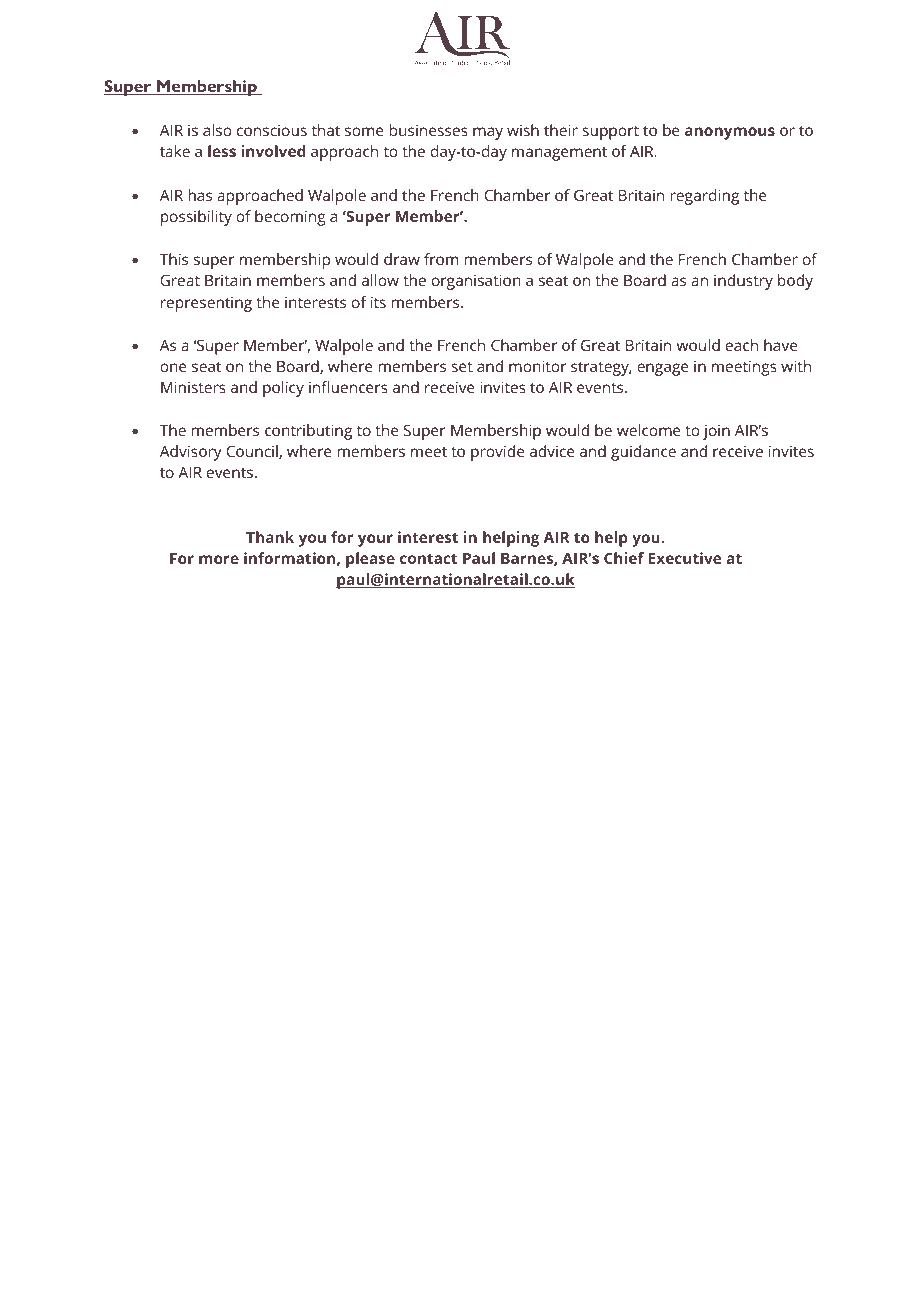 Image resolution: width=924 pixels, height=1307 pixels. What do you see at coordinates (476, 282) in the screenshot?
I see `organisation` at bounding box center [476, 282].
